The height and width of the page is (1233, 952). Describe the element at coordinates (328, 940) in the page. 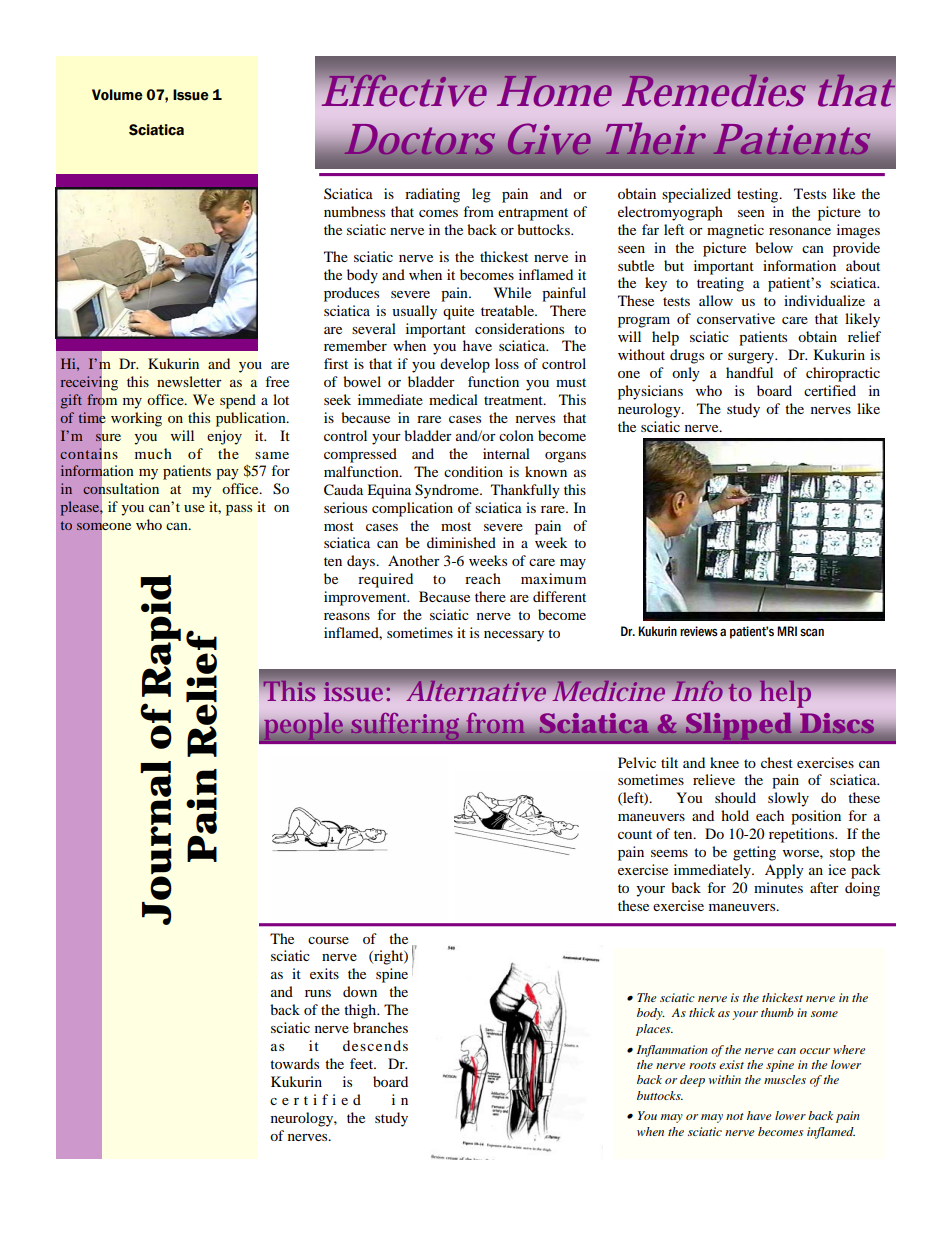

I see `course` at that location.
